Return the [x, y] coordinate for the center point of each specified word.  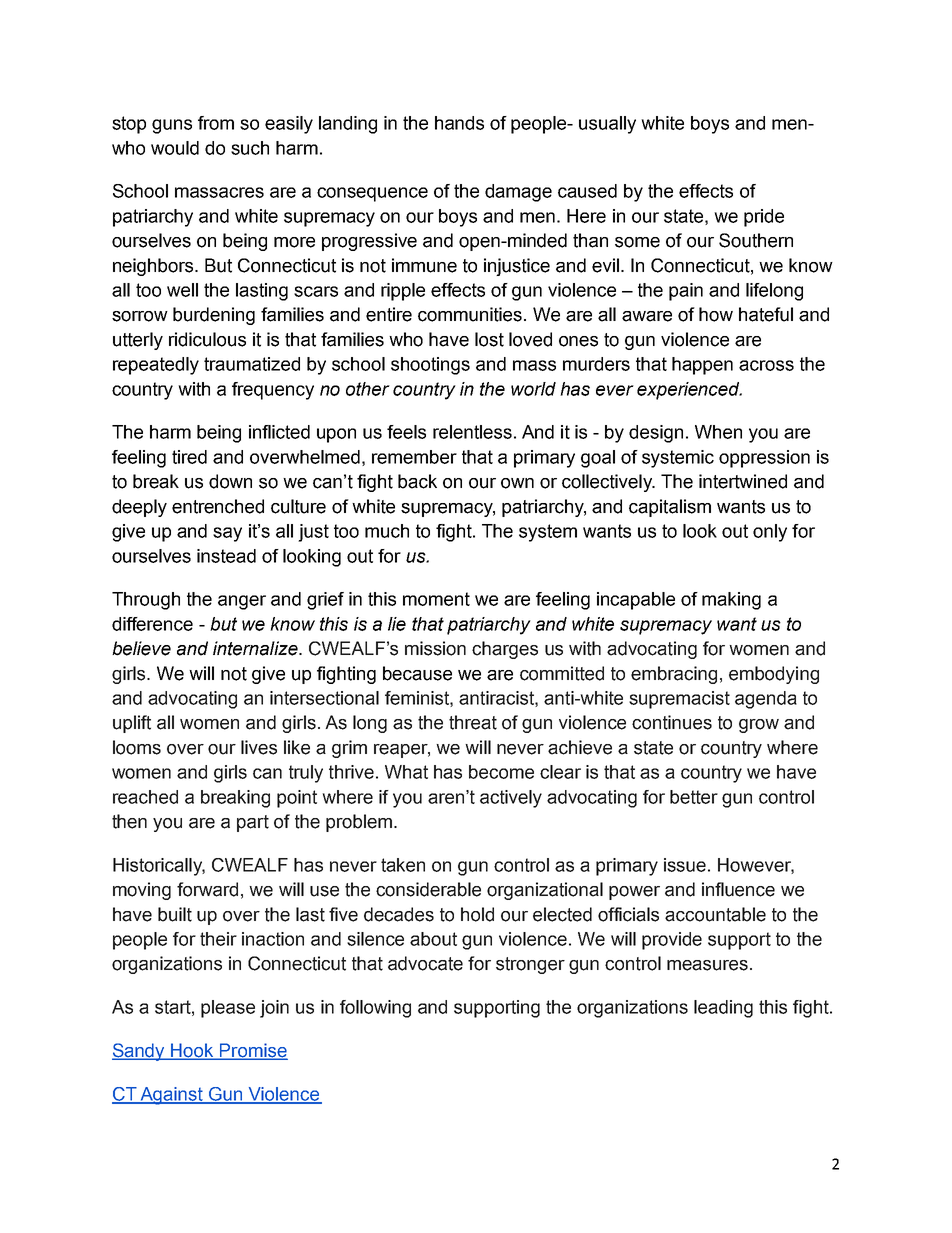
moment [436, 599]
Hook [192, 1051]
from [216, 123]
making [731, 601]
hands [459, 123]
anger [242, 602]
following [375, 1009]
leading [723, 1009]
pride [764, 218]
